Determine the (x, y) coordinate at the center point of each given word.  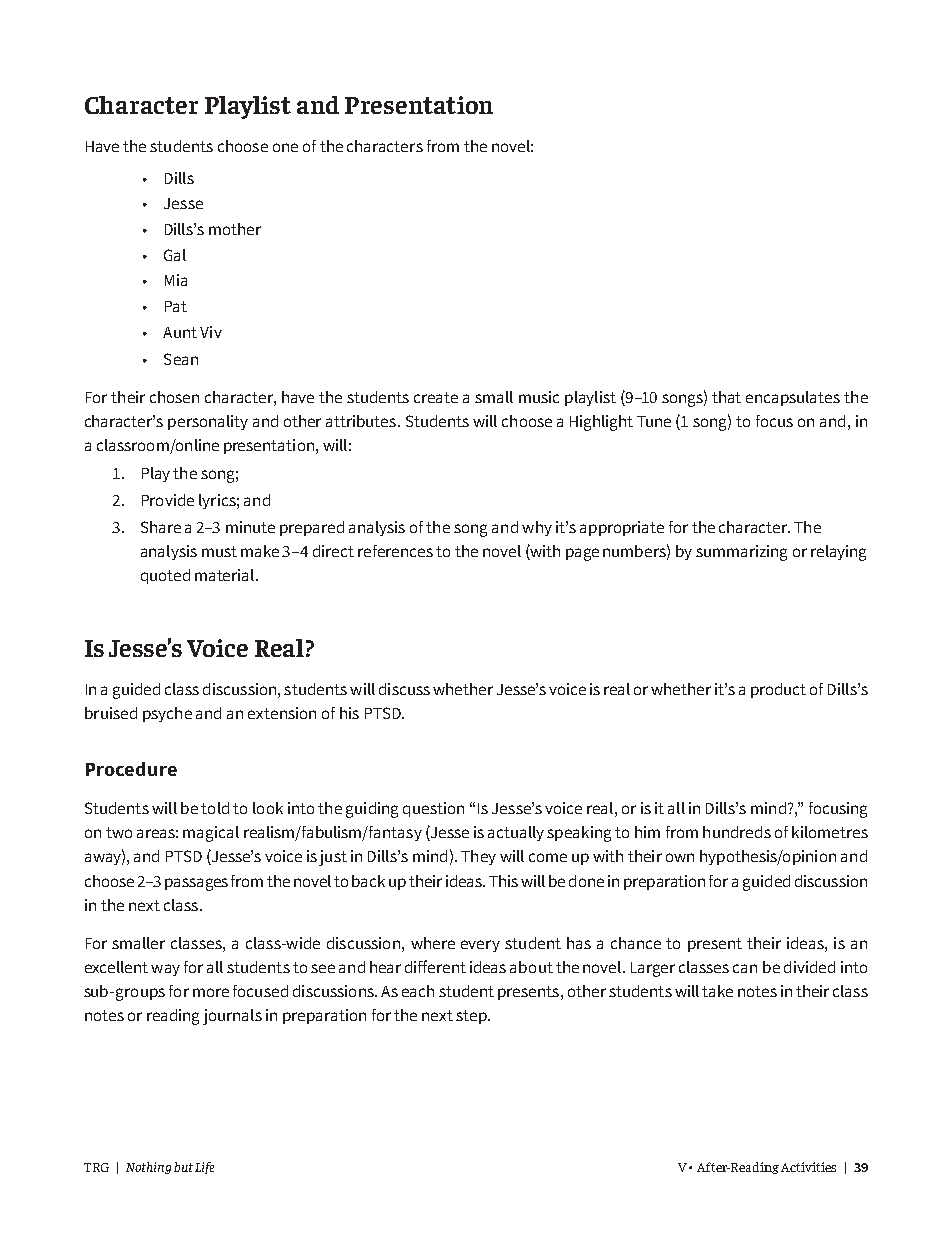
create (436, 397)
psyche (167, 714)
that (726, 397)
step (472, 1017)
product (778, 690)
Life (204, 1168)
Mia (176, 280)
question (433, 809)
